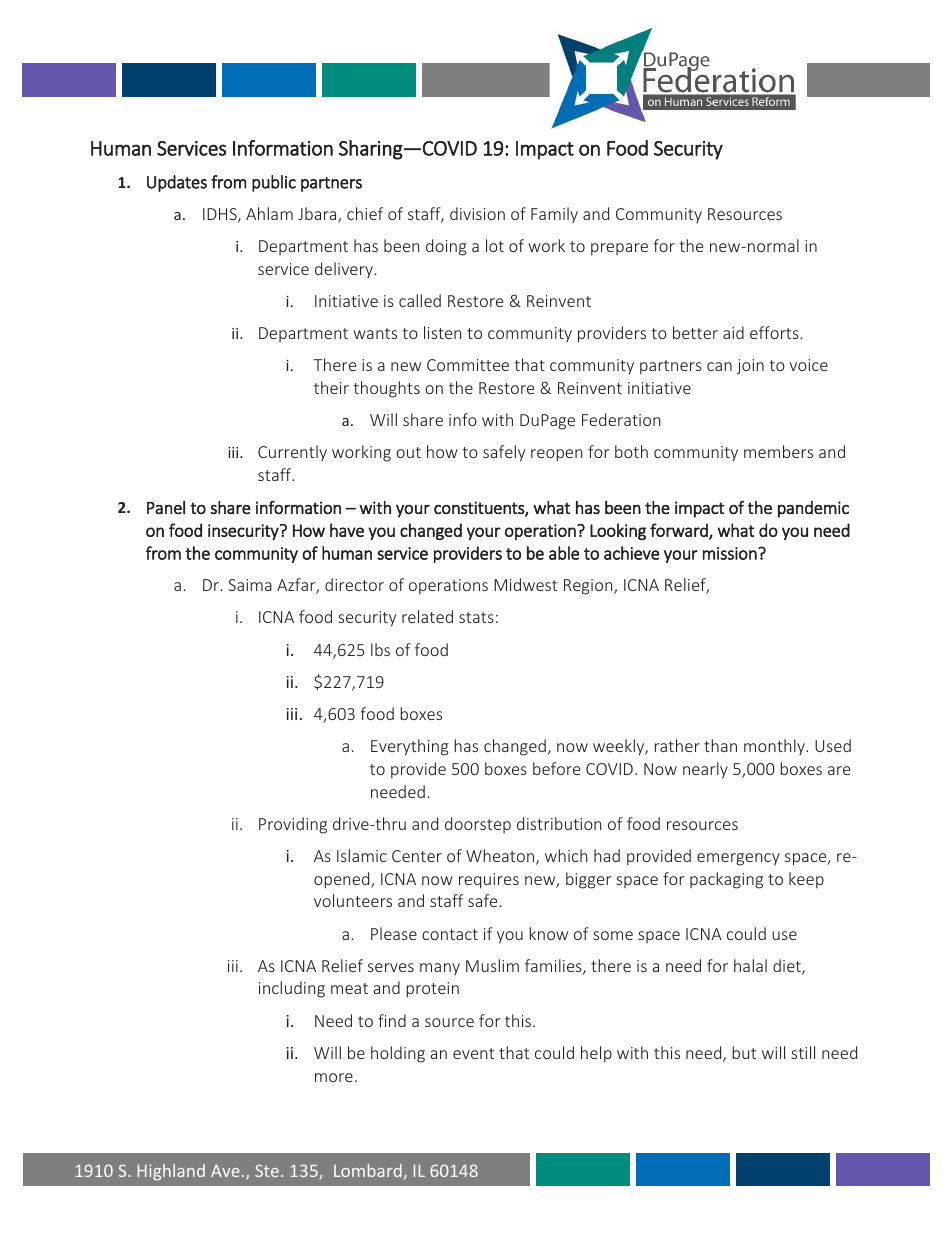  What do you see at coordinates (171, 1172) in the image?
I see `Highland` at bounding box center [171, 1172].
